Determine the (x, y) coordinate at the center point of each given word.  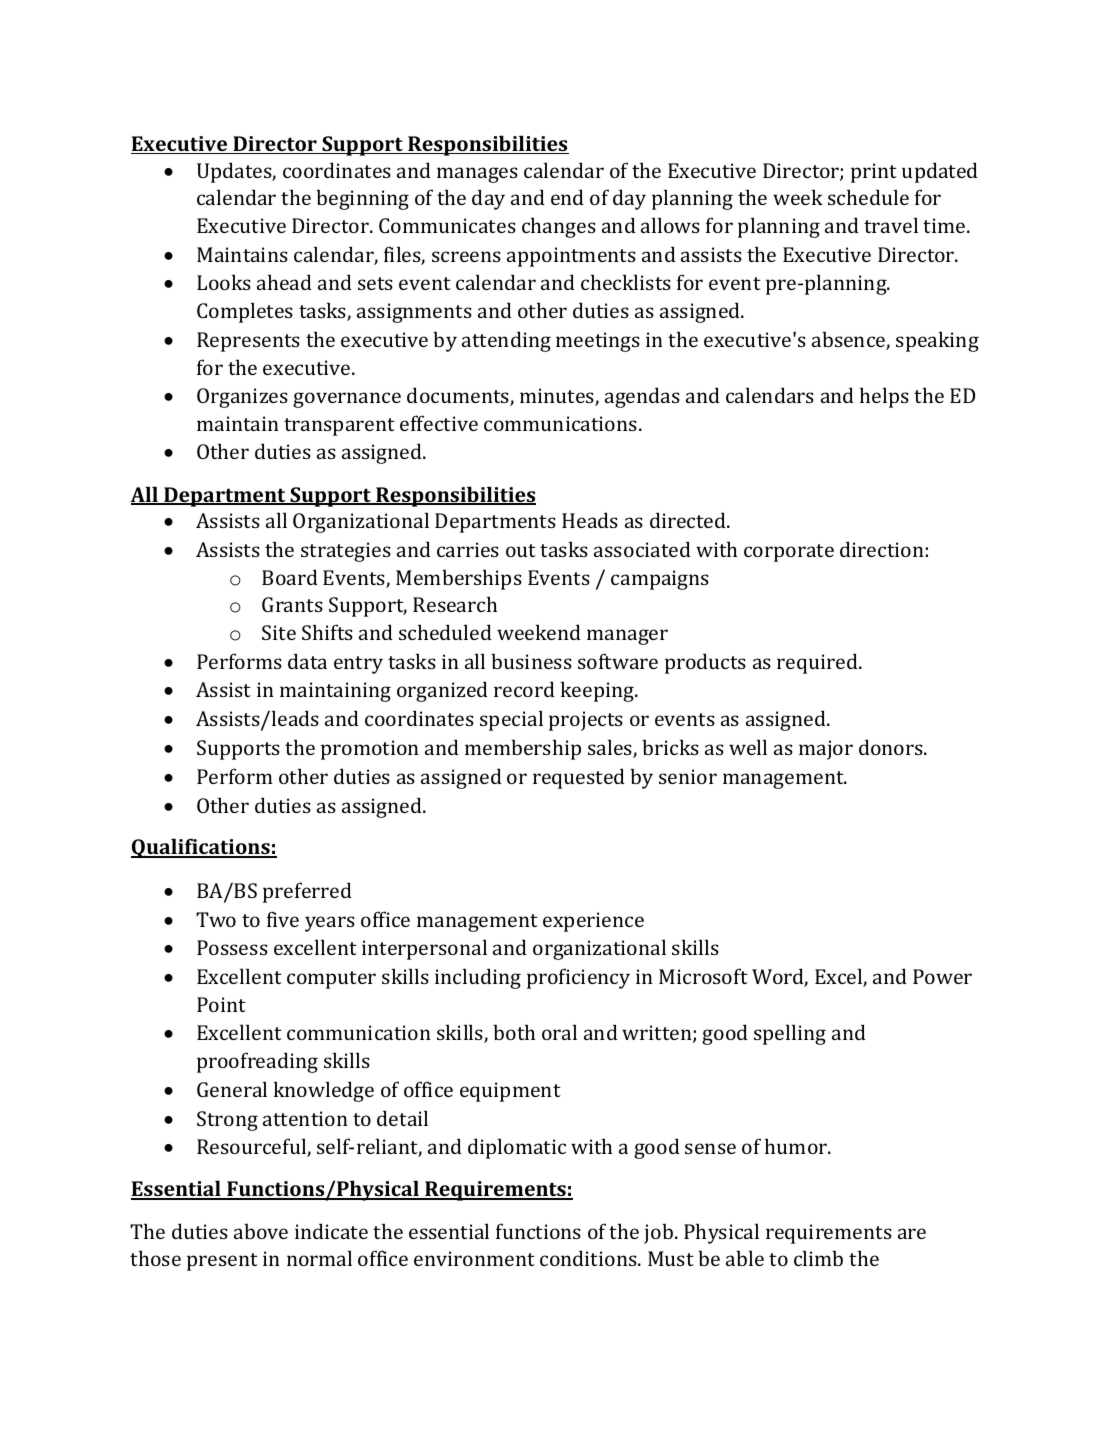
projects (586, 721)
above (261, 1231)
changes (559, 227)
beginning (362, 199)
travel (891, 225)
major (826, 750)
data (307, 661)
